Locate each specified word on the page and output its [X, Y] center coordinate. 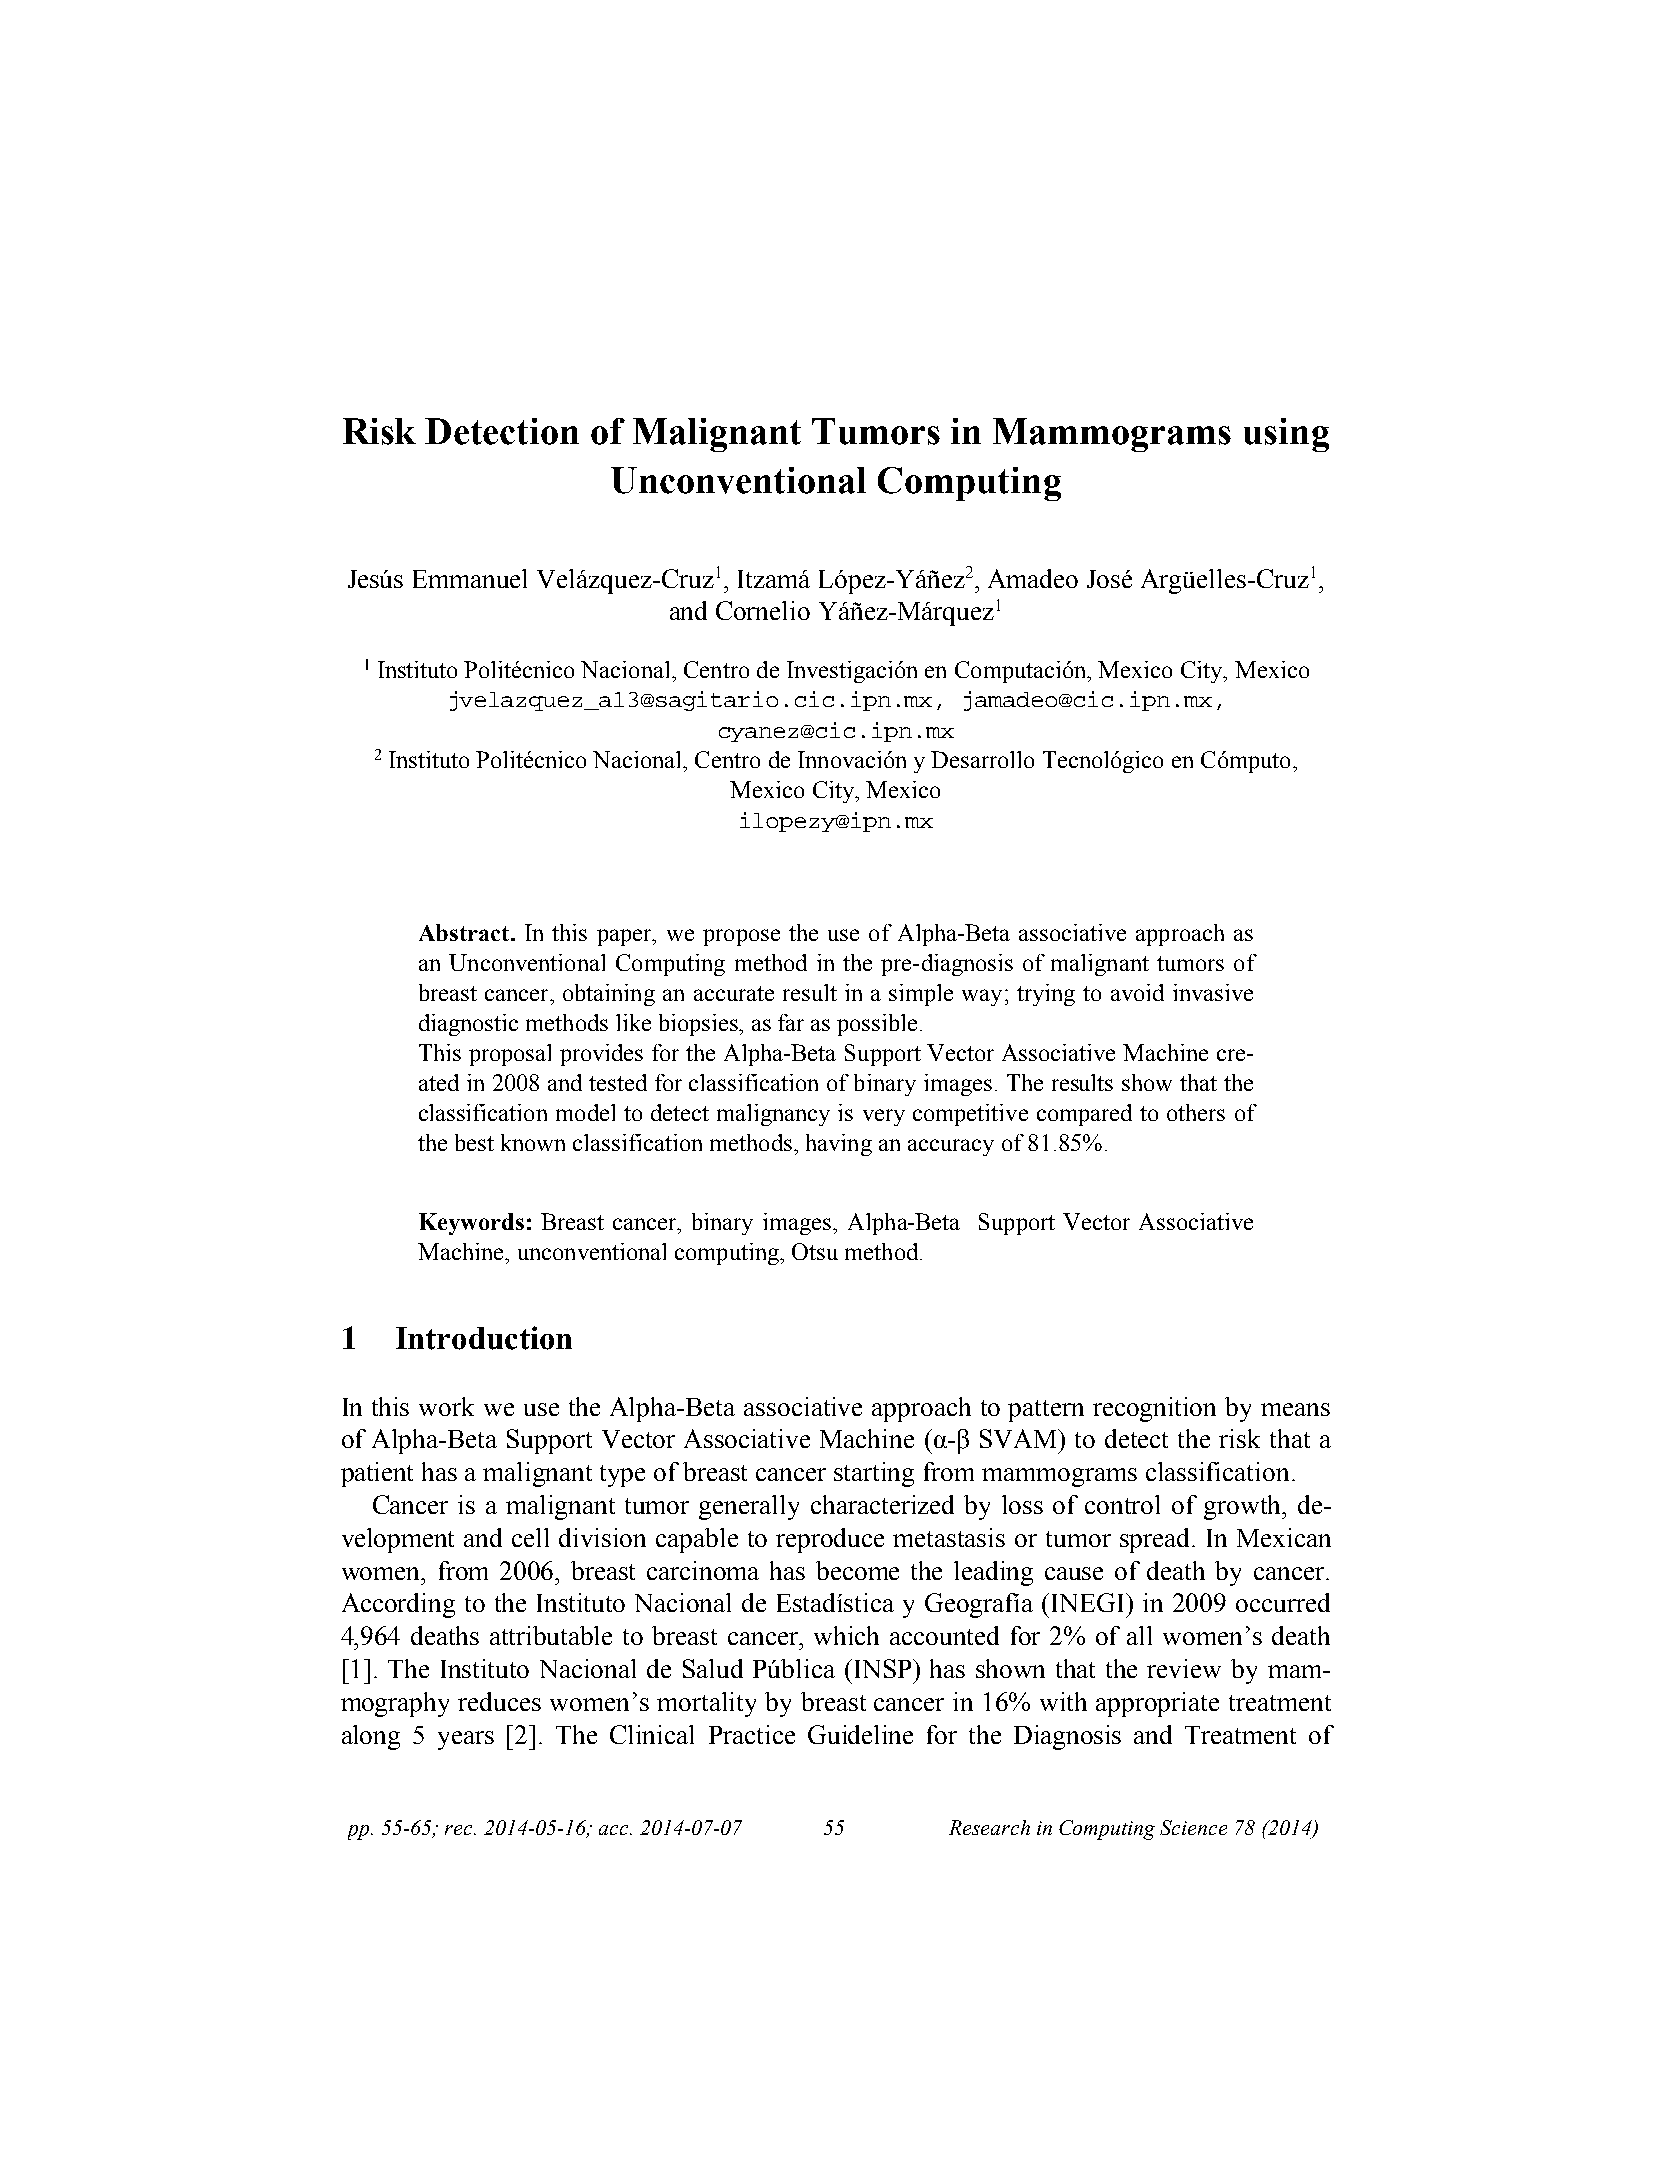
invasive [1213, 992]
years [466, 1740]
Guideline [860, 1734]
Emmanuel [470, 578]
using [1286, 435]
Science [1193, 1827]
